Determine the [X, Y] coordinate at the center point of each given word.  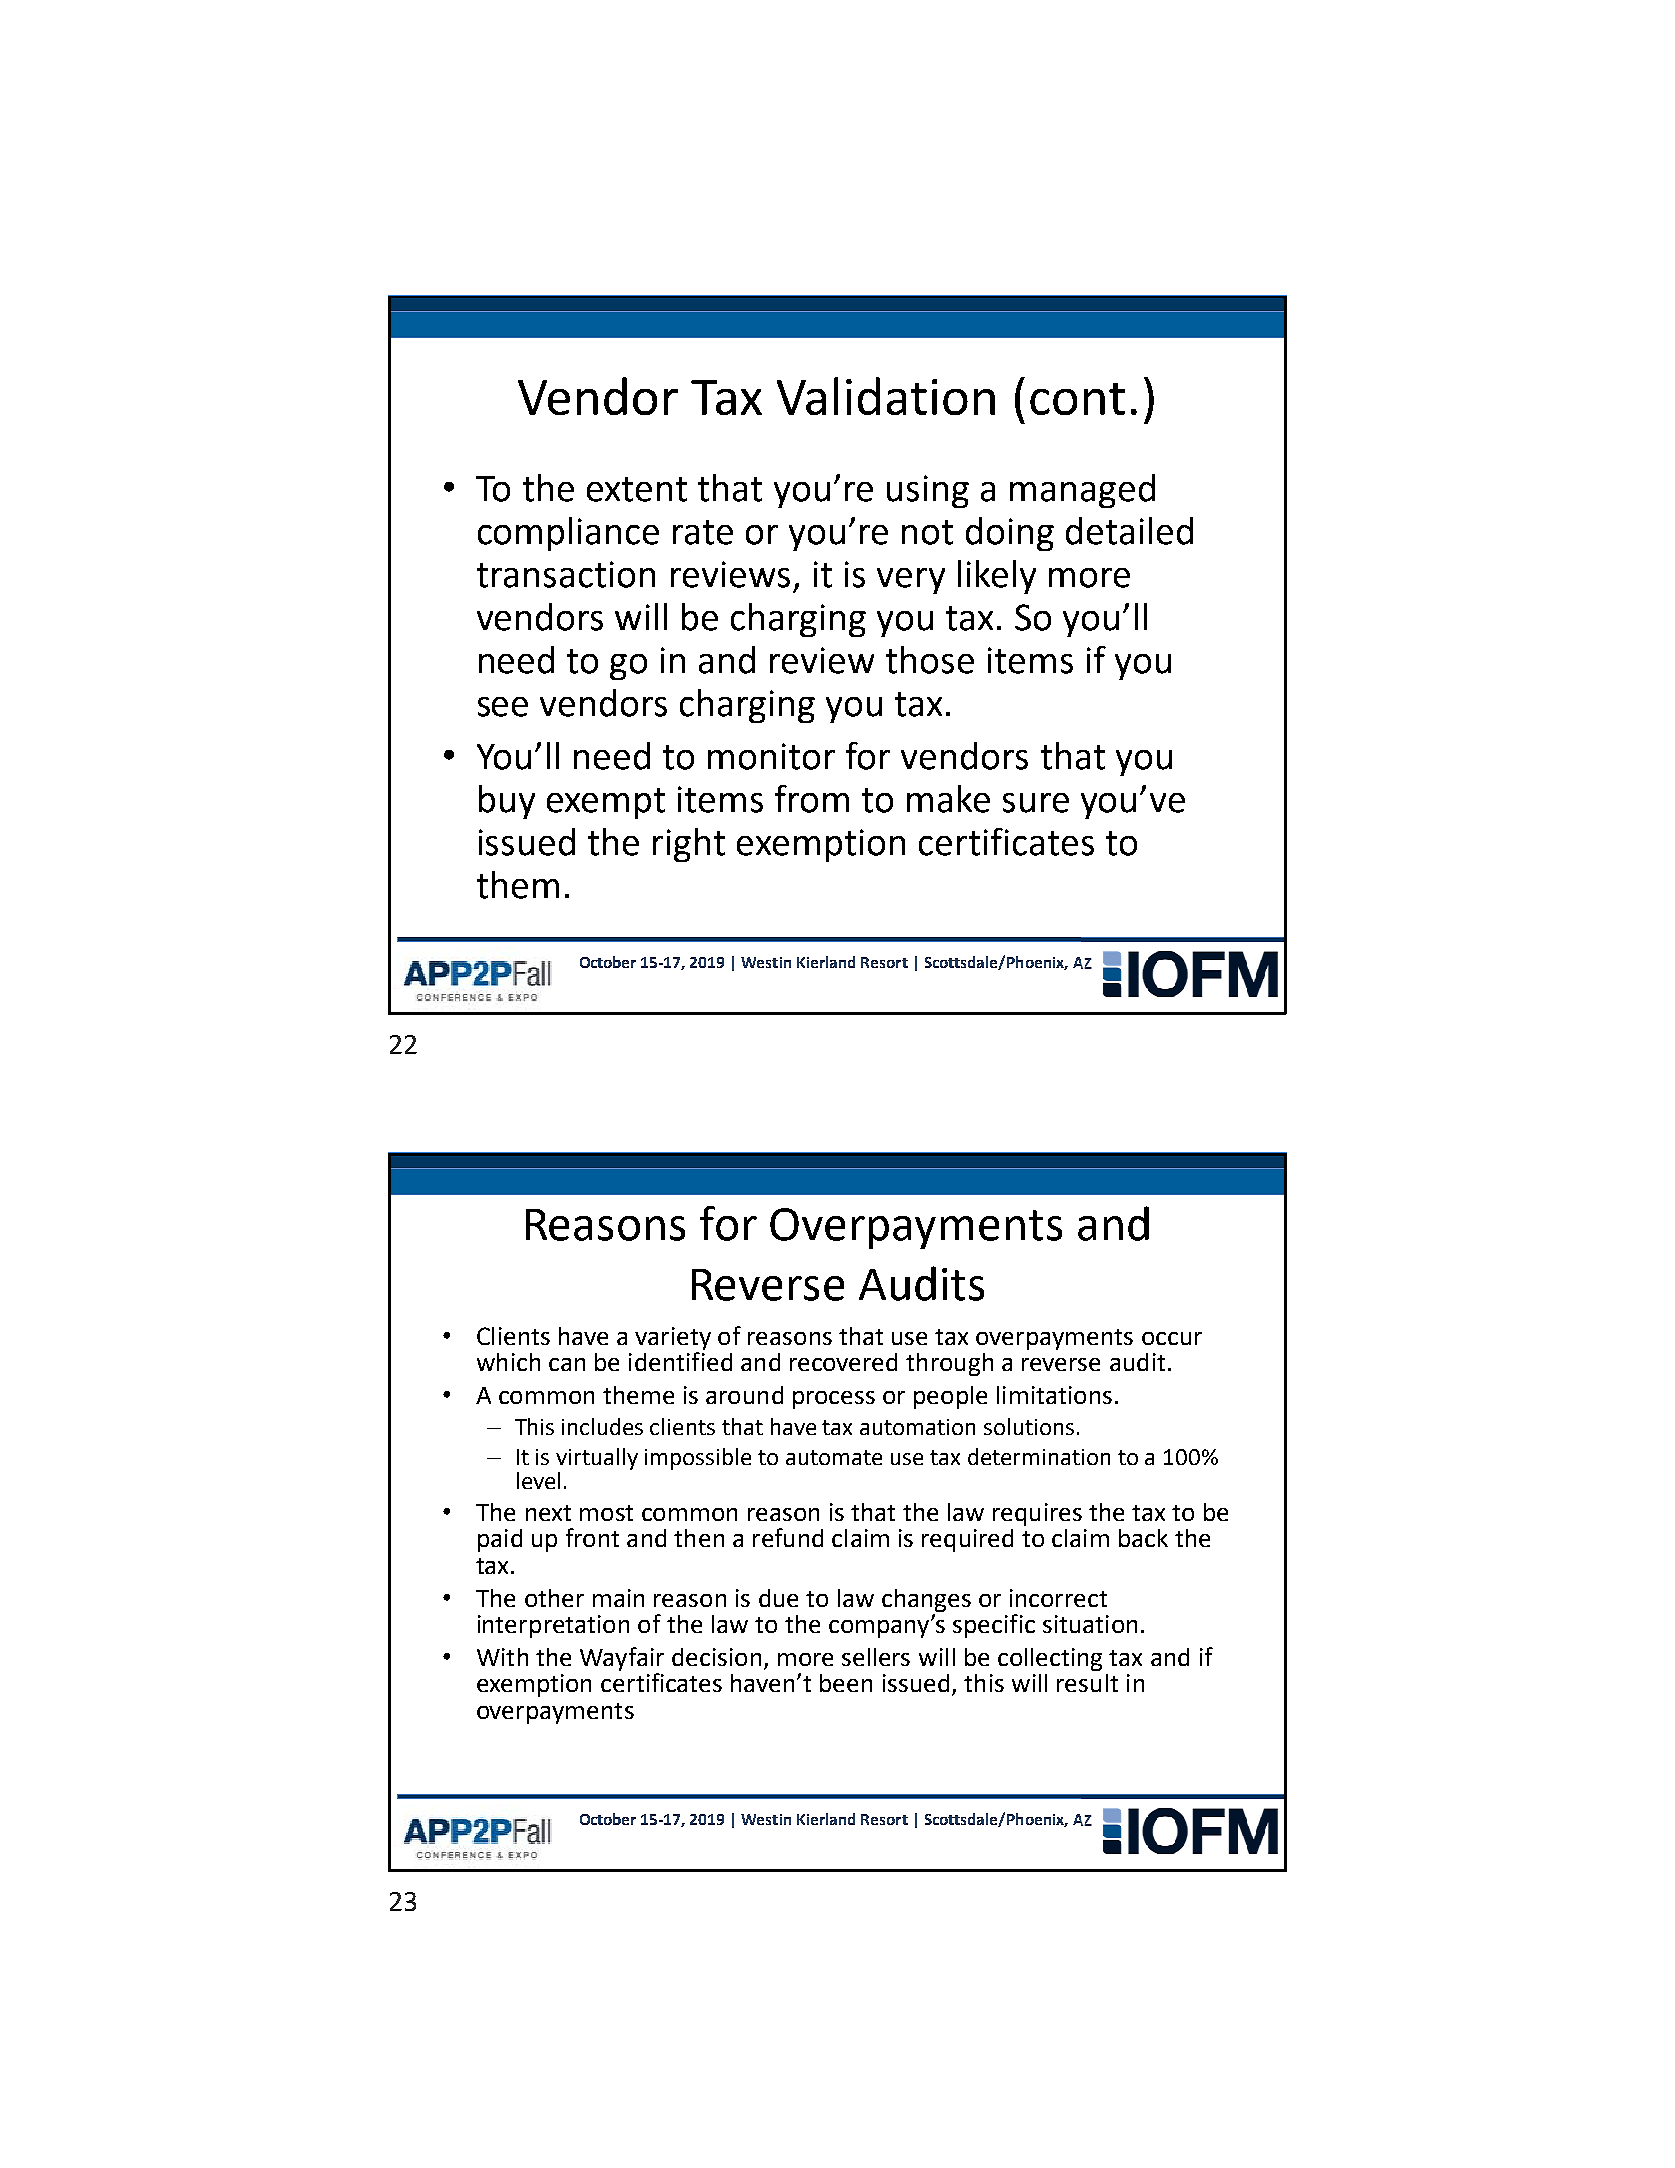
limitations [1054, 1395]
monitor [771, 756]
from [812, 799]
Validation [886, 396]
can [567, 1364]
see [503, 707]
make [948, 799]
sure [1036, 803]
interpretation [553, 1626]
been [846, 1683]
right [689, 845]
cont [1077, 399]
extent [637, 489]
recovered [843, 1362]
